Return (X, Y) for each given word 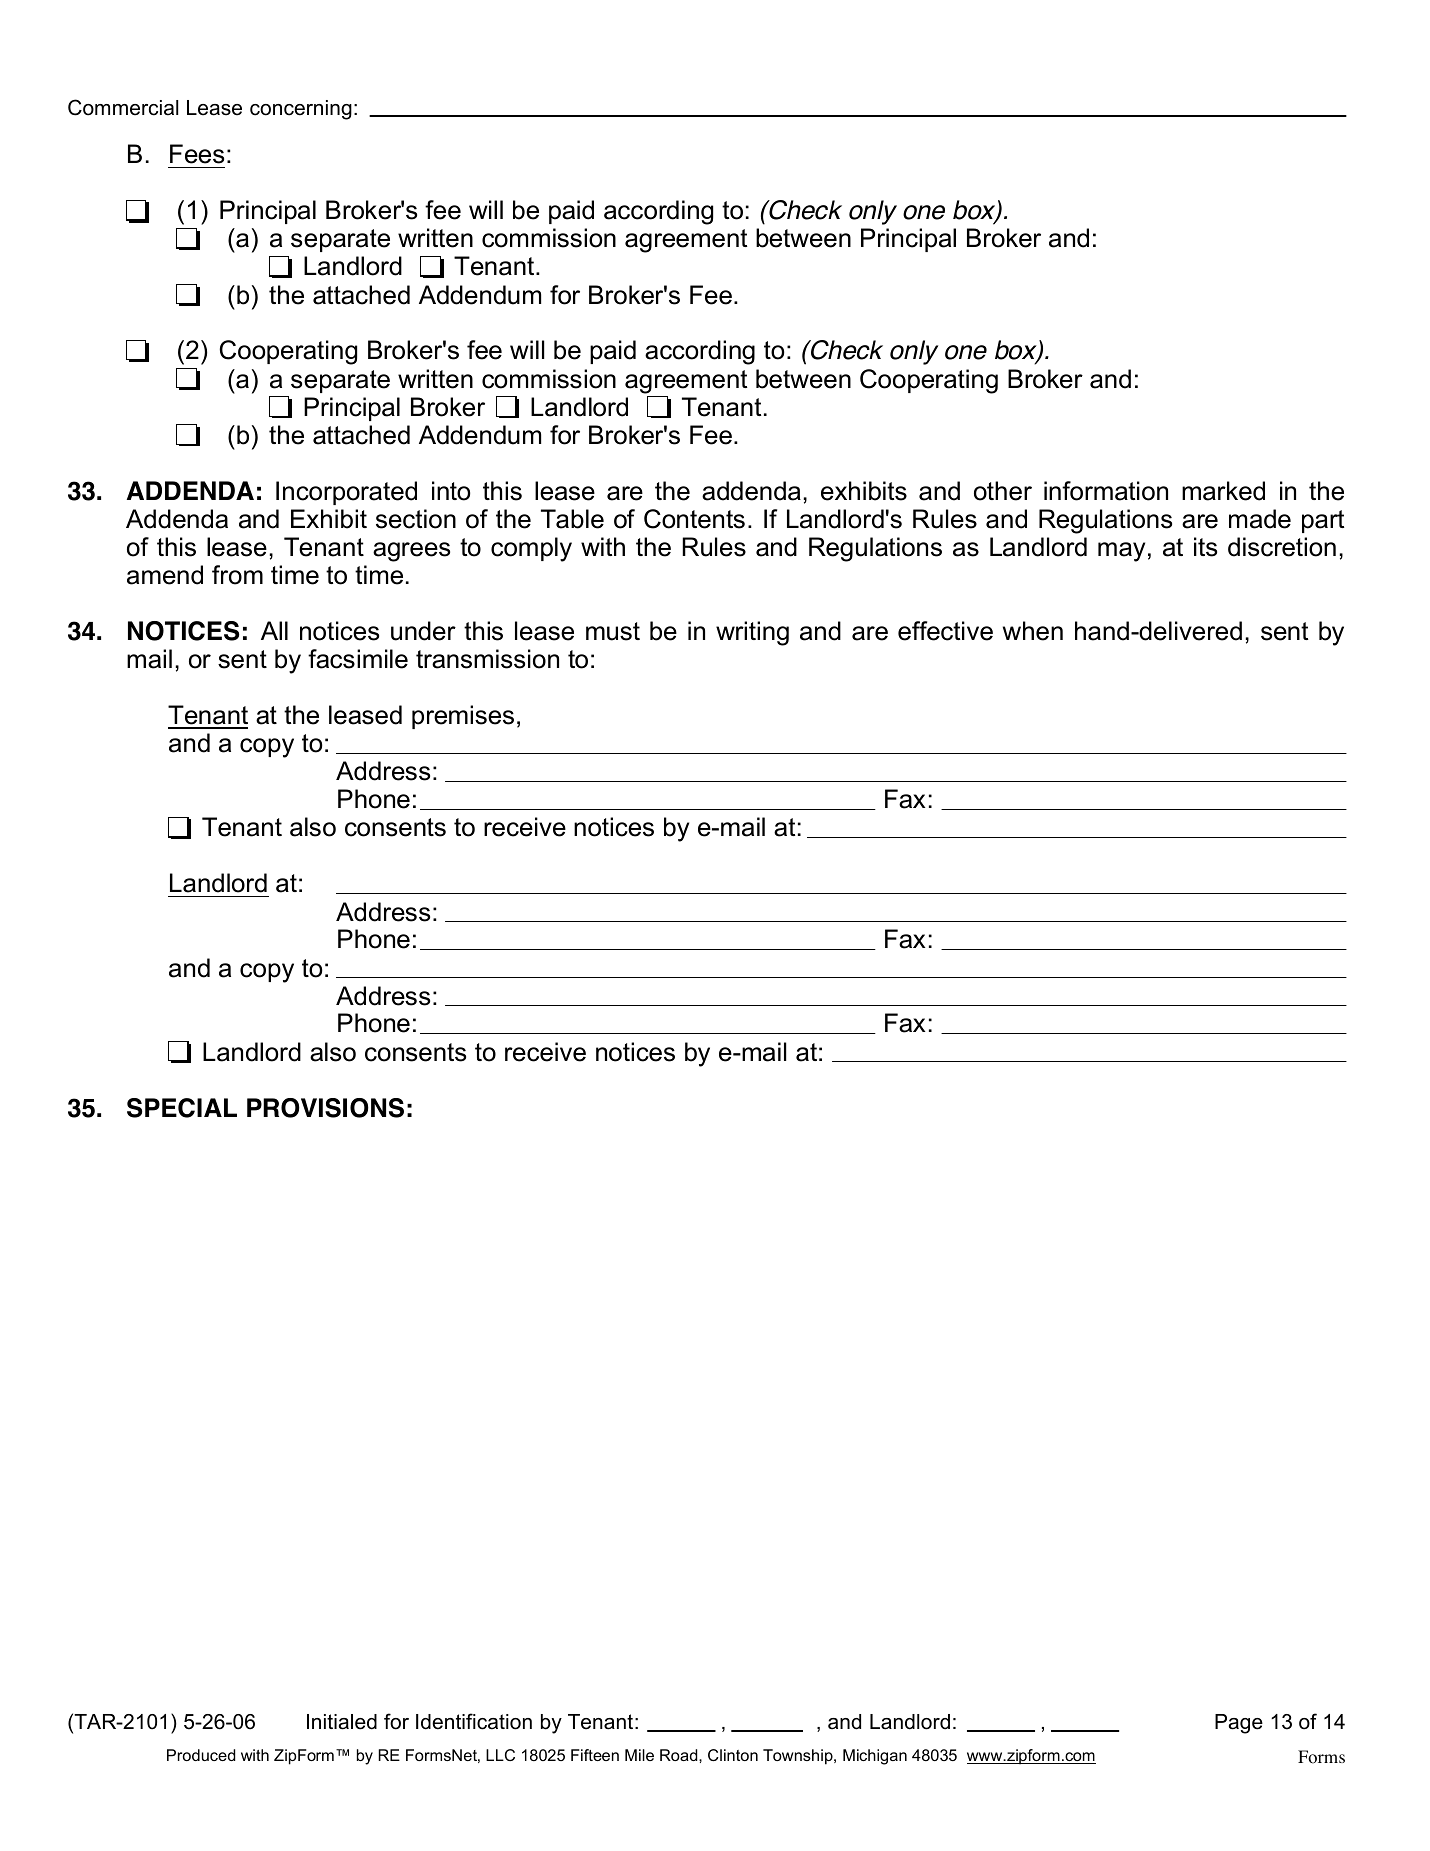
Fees (197, 154)
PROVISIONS (325, 1108)
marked (1223, 491)
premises (463, 717)
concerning (301, 110)
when (1033, 631)
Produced (201, 1755)
